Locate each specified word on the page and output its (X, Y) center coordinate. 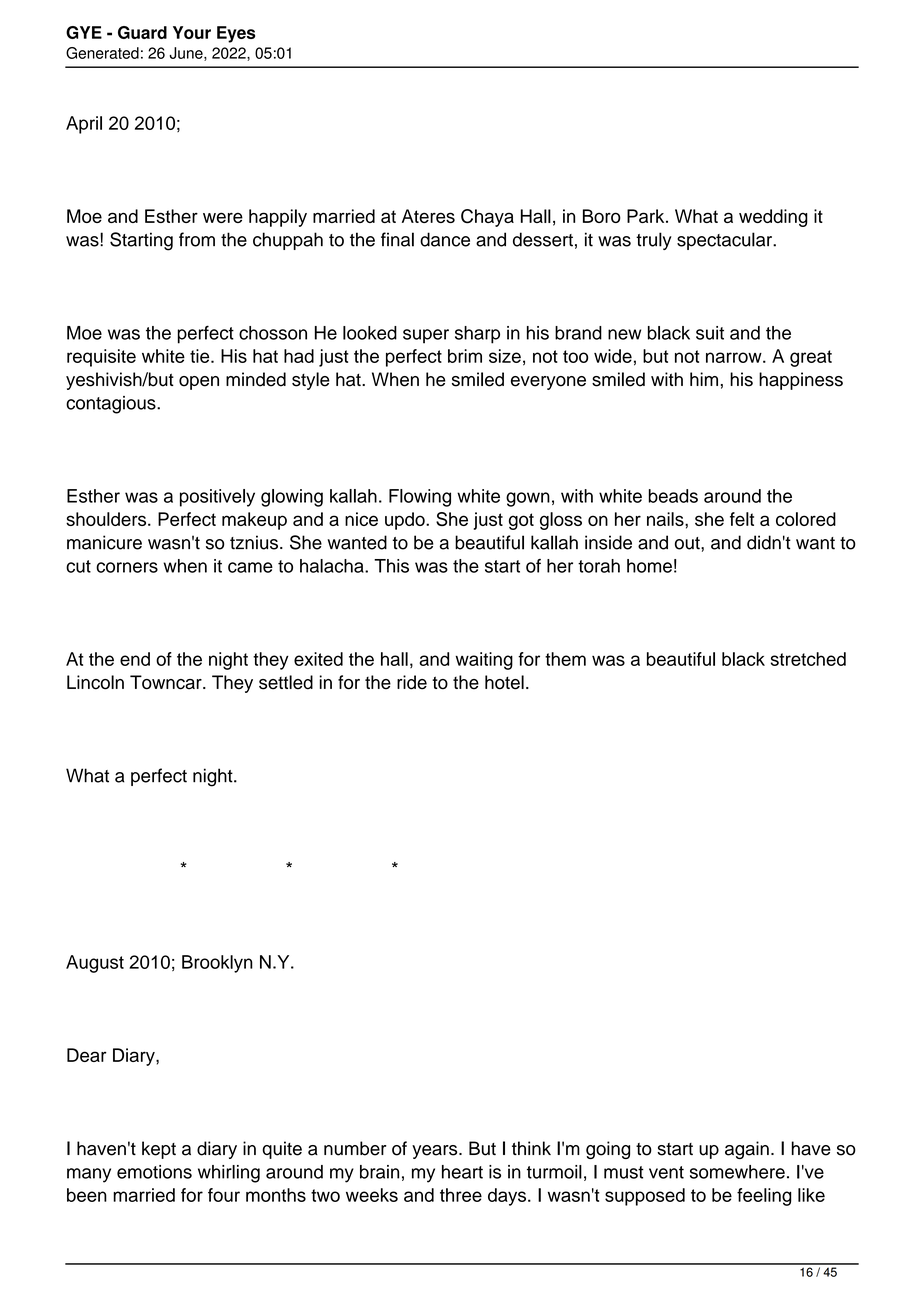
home (649, 566)
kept (159, 1150)
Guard (142, 32)
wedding (773, 218)
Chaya (487, 218)
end (135, 659)
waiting (484, 661)
